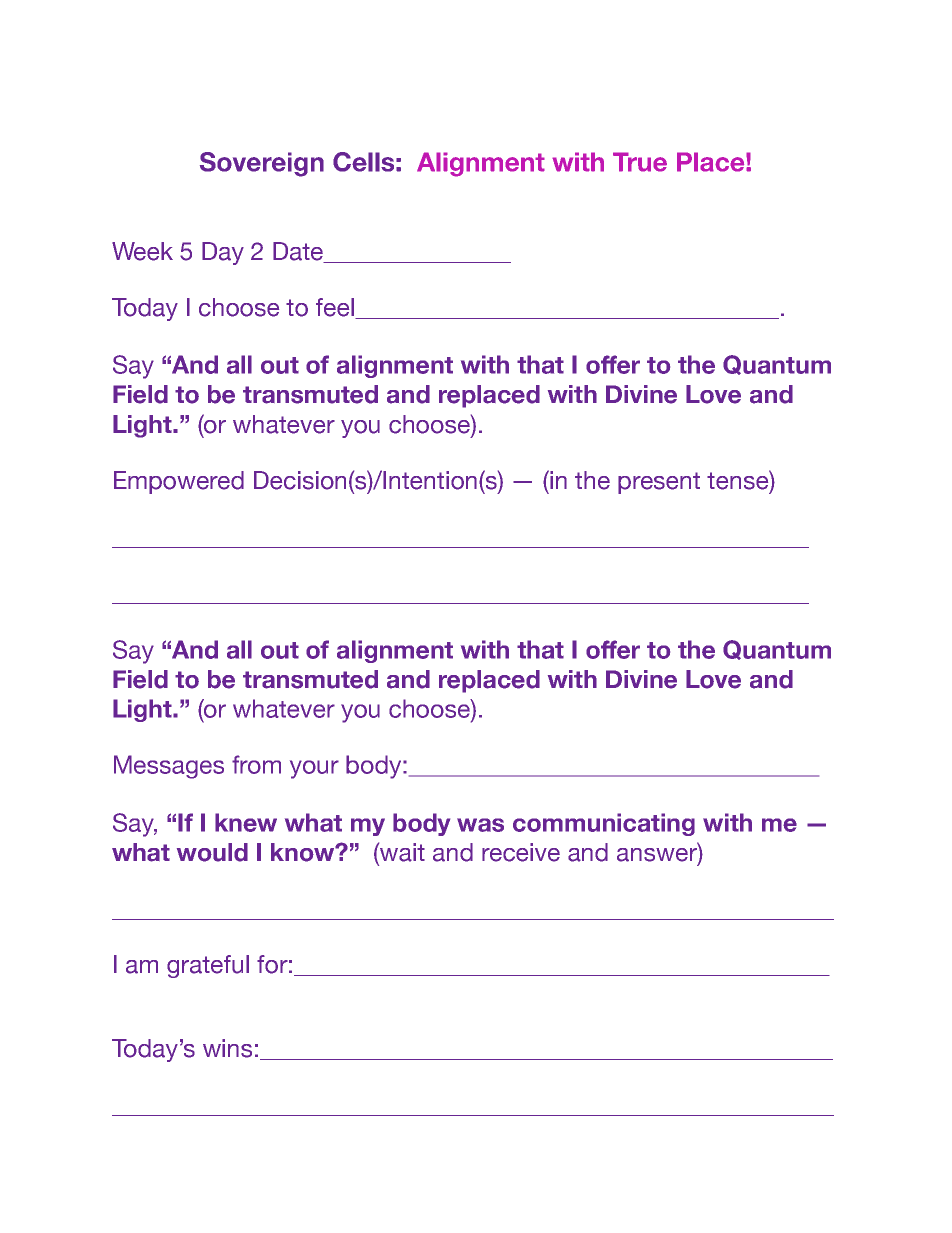  Describe the element at coordinates (314, 769) in the document. I see `your` at that location.
